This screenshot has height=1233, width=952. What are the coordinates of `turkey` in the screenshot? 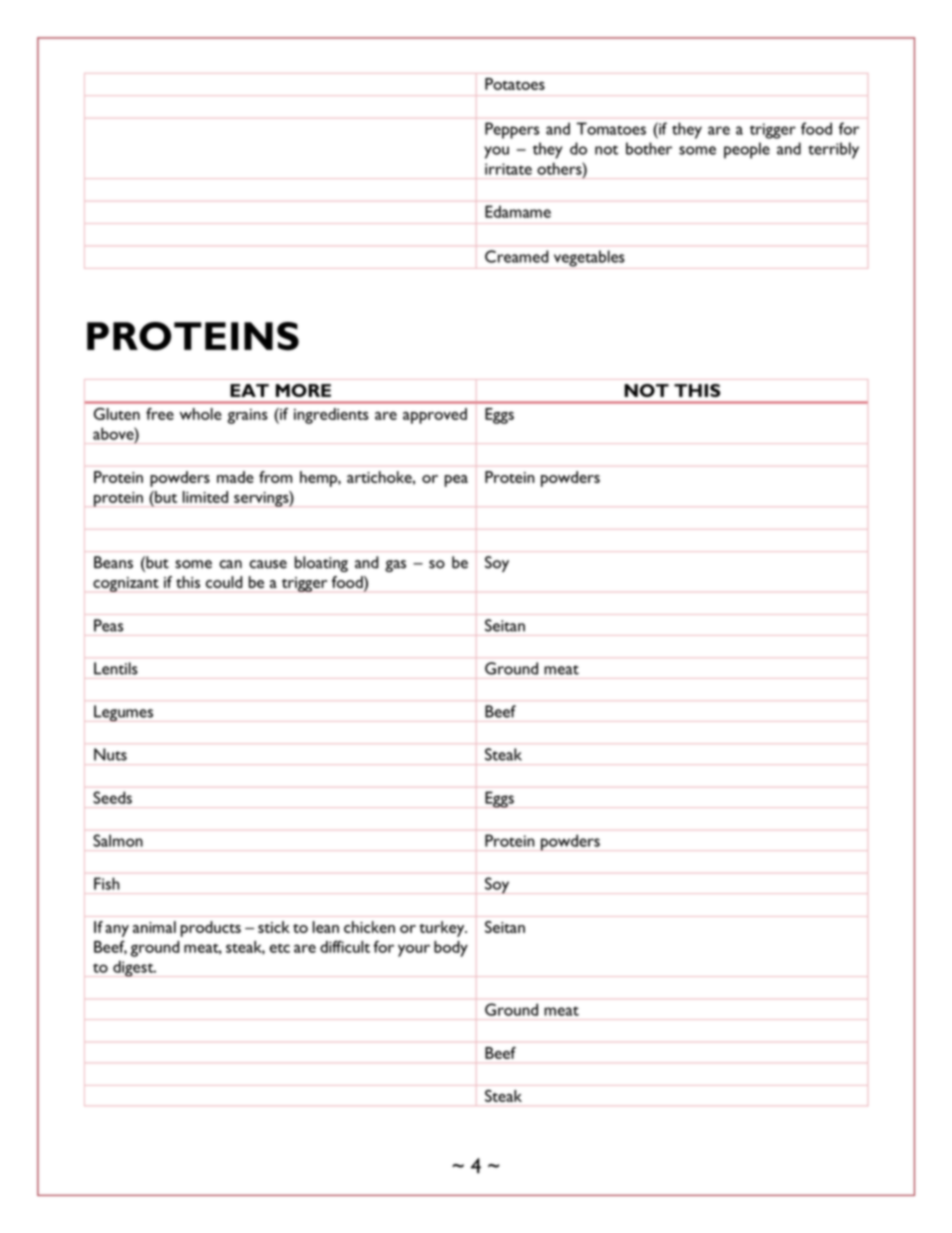 It's located at (443, 929).
